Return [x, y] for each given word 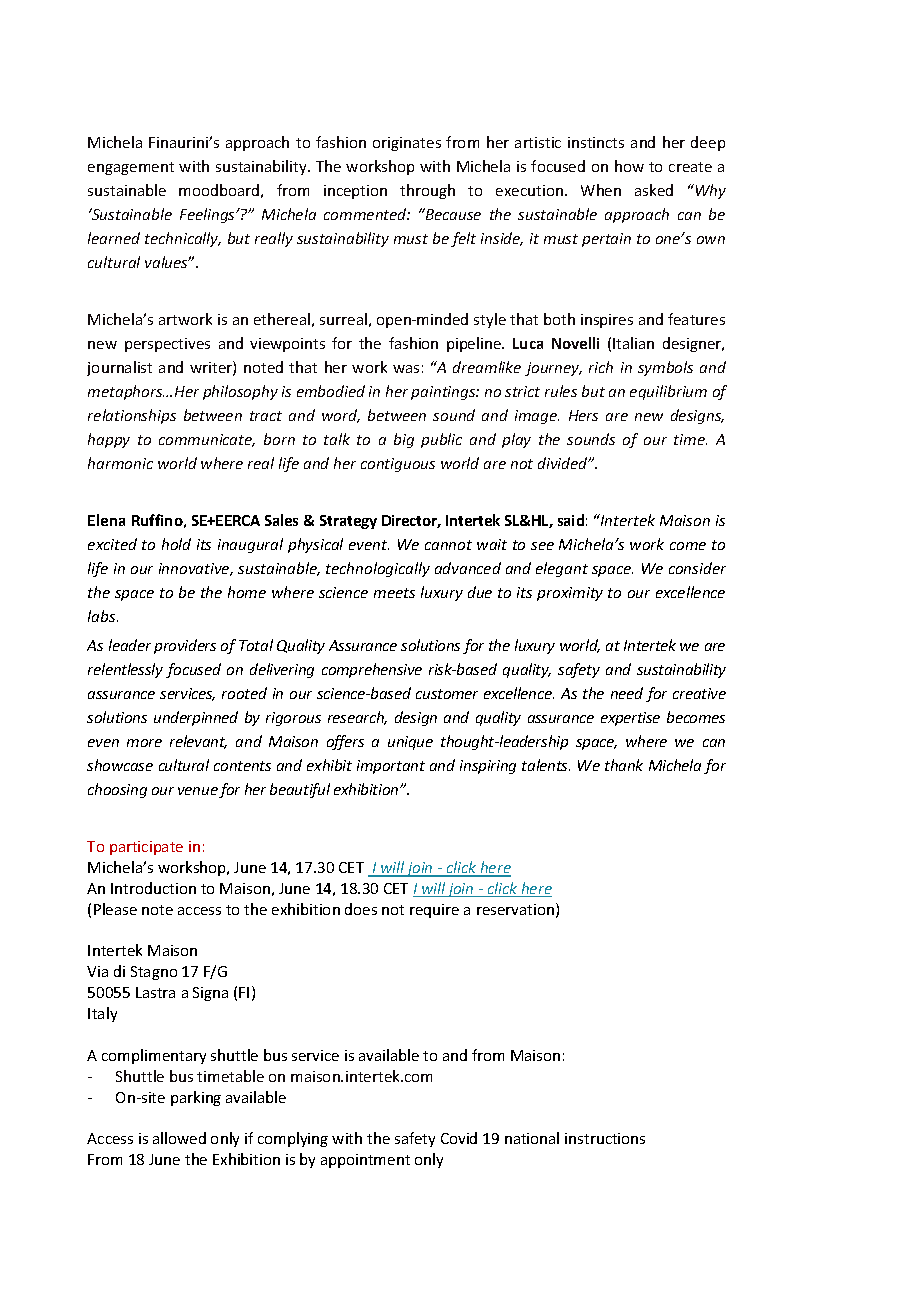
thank [624, 765]
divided [564, 463]
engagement [131, 168]
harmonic [120, 463]
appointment [365, 1161]
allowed [179, 1138]
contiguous [398, 465]
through [427, 191]
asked [654, 190]
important [391, 767]
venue [198, 791]
